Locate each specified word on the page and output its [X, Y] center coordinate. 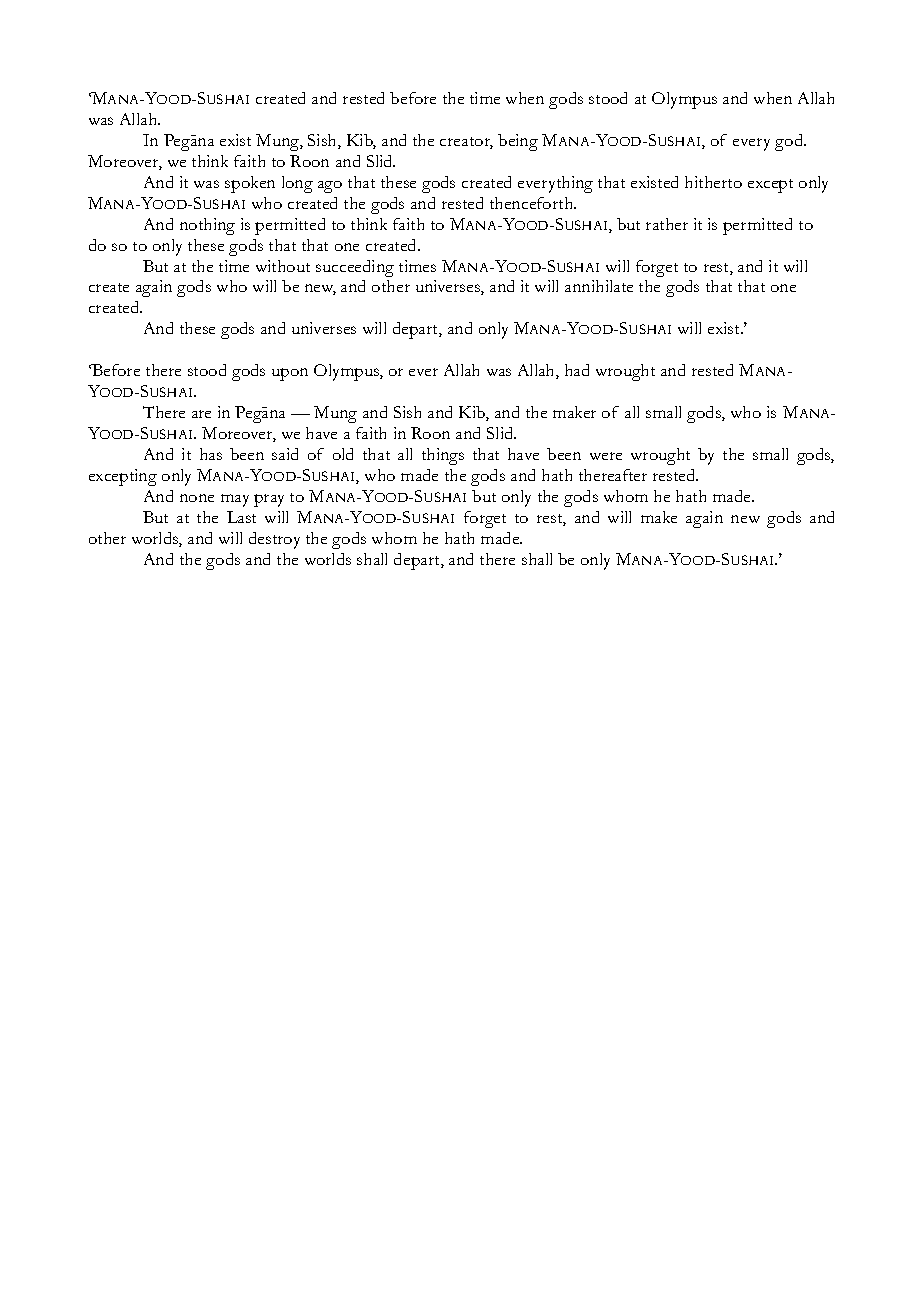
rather [667, 224]
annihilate [599, 286]
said [285, 454]
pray [269, 500]
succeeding [355, 268]
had [577, 370]
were [606, 456]
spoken [250, 184]
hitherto [713, 182]
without [283, 266]
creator [466, 143]
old [343, 454]
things [443, 456]
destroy [274, 540]
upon [290, 374]
